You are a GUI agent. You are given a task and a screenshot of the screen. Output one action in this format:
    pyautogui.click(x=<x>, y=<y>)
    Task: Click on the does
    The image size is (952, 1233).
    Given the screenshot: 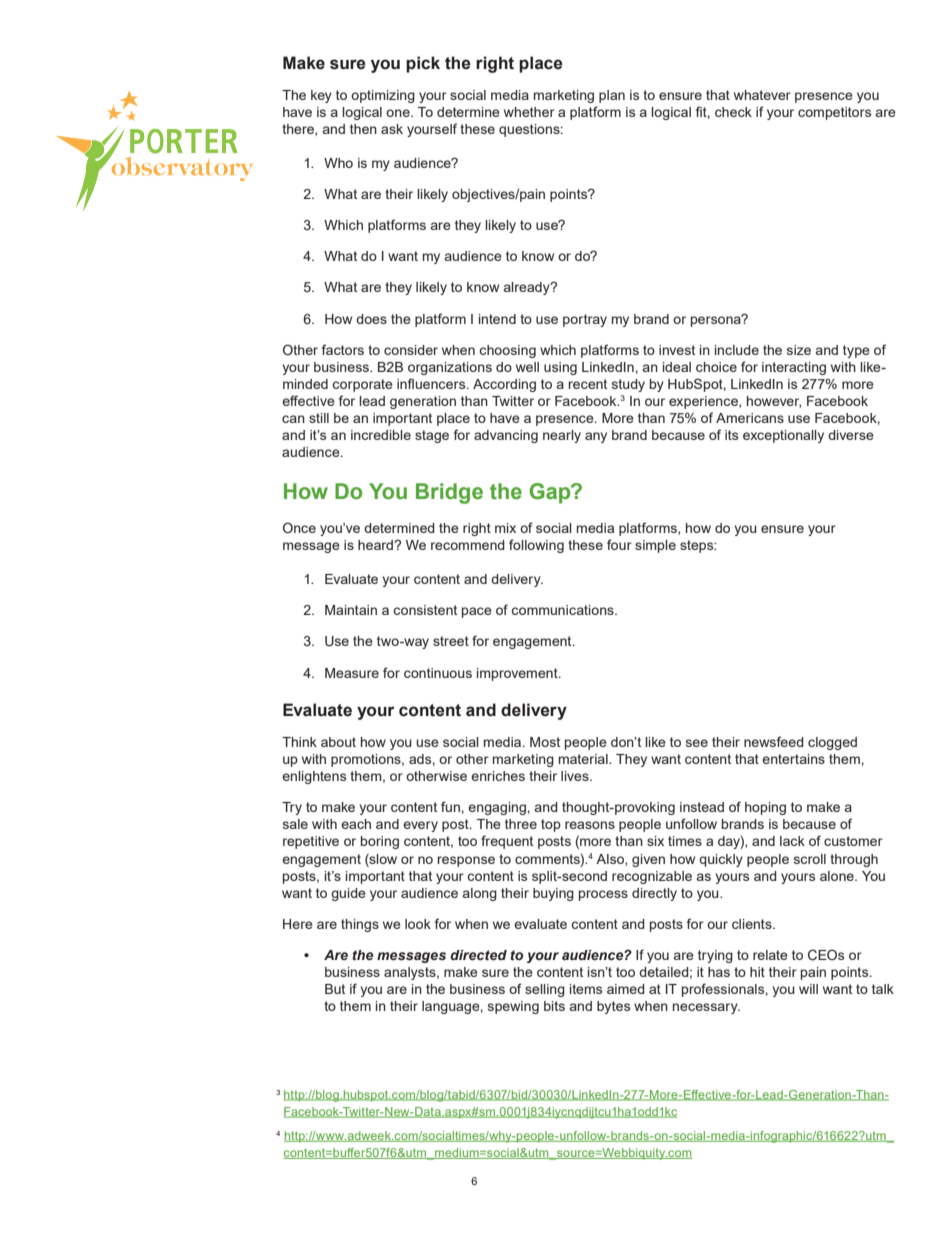 What is the action you would take?
    pyautogui.click(x=371, y=319)
